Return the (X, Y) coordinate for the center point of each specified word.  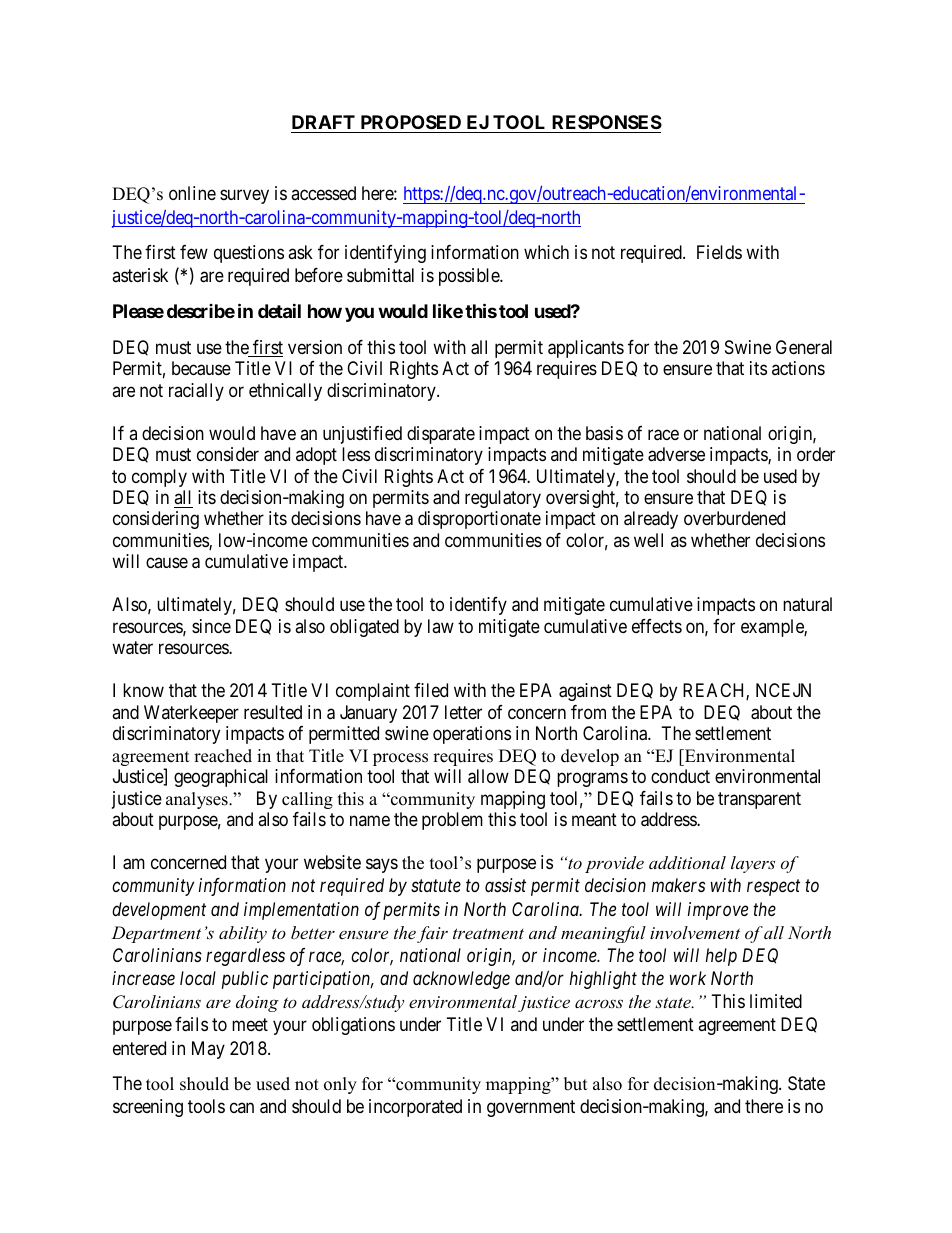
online (192, 193)
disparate (441, 435)
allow (488, 776)
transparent (759, 800)
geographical (221, 778)
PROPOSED (411, 122)
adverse (676, 454)
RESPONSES (607, 122)
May (208, 1050)
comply (159, 478)
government (531, 1109)
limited (776, 1001)
